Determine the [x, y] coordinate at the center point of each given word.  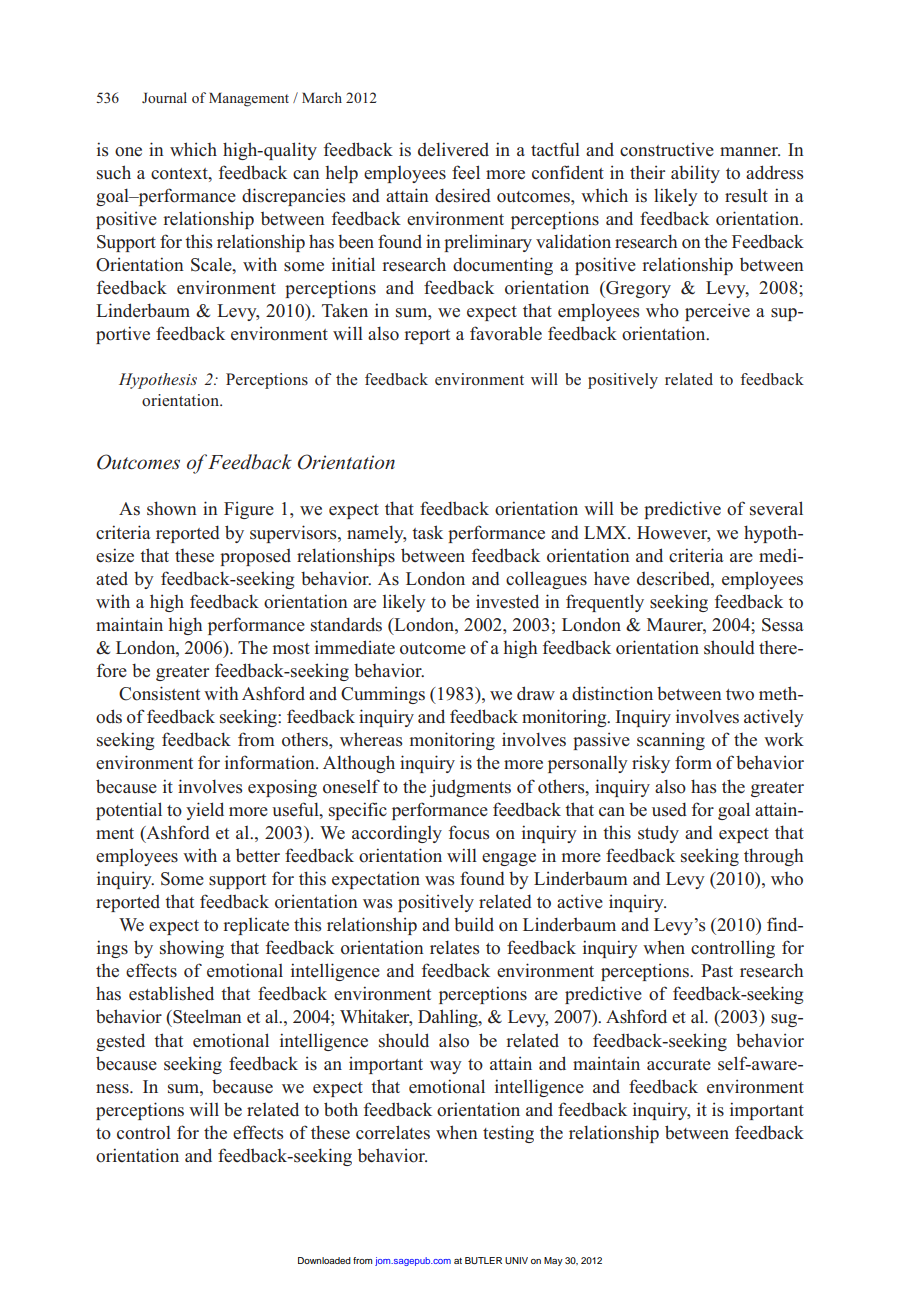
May [553, 1261]
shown [172, 508]
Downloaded [324, 1260]
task [427, 532]
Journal [164, 97]
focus [469, 832]
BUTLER [483, 1260]
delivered [453, 149]
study [658, 834]
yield [205, 811]
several [776, 508]
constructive [667, 149]
